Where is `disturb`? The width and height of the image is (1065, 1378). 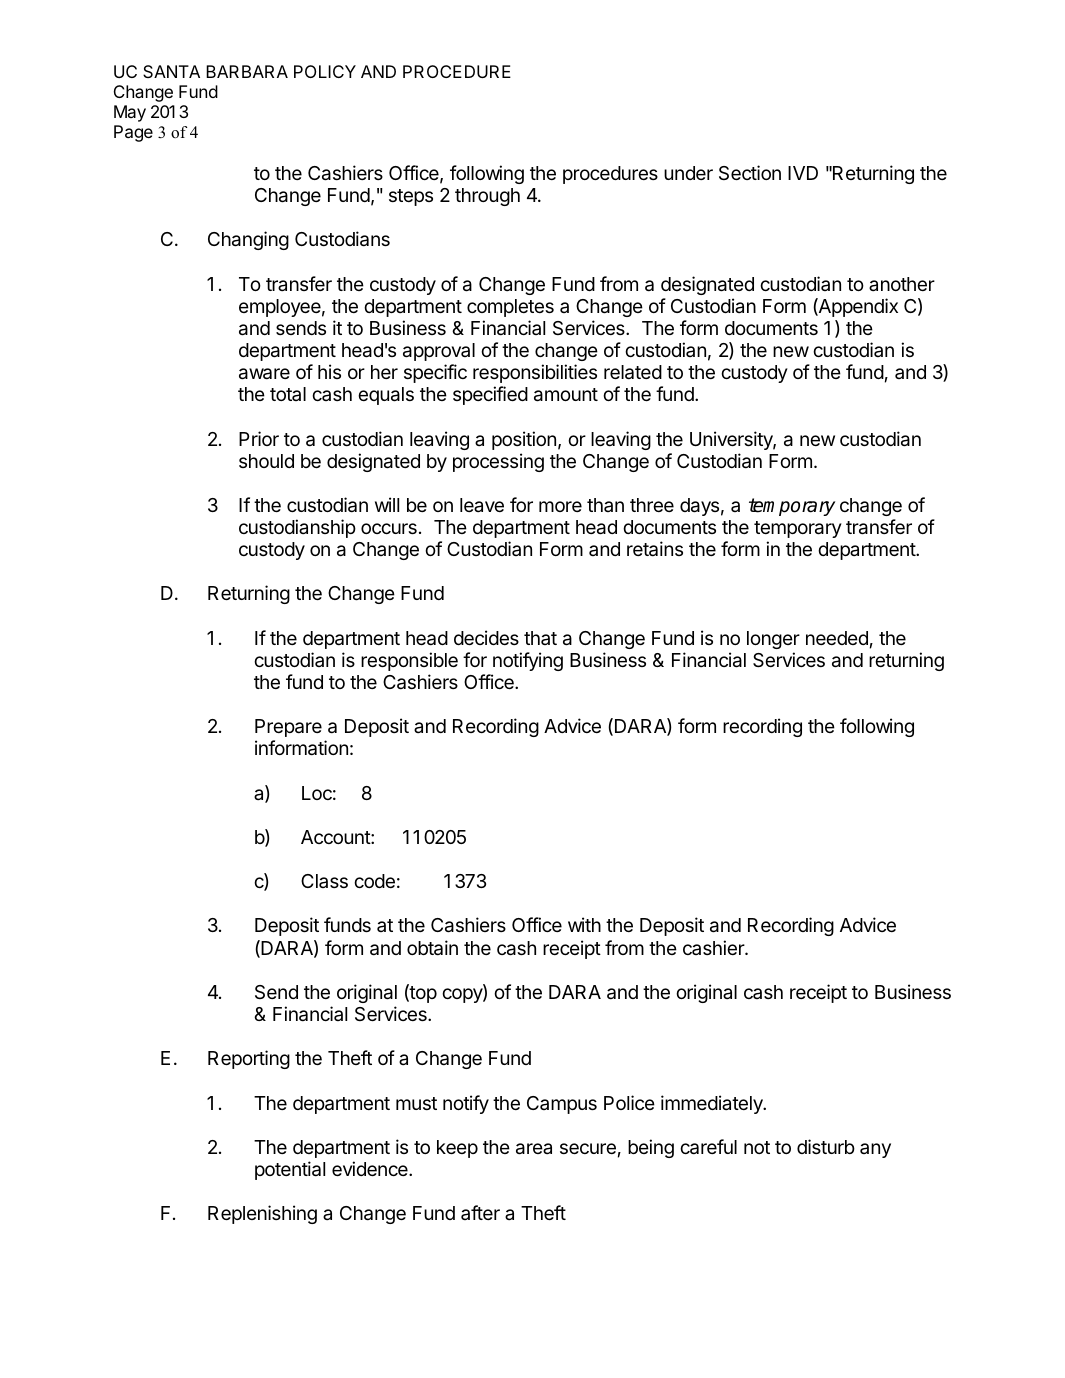
disturb is located at coordinates (826, 1146).
